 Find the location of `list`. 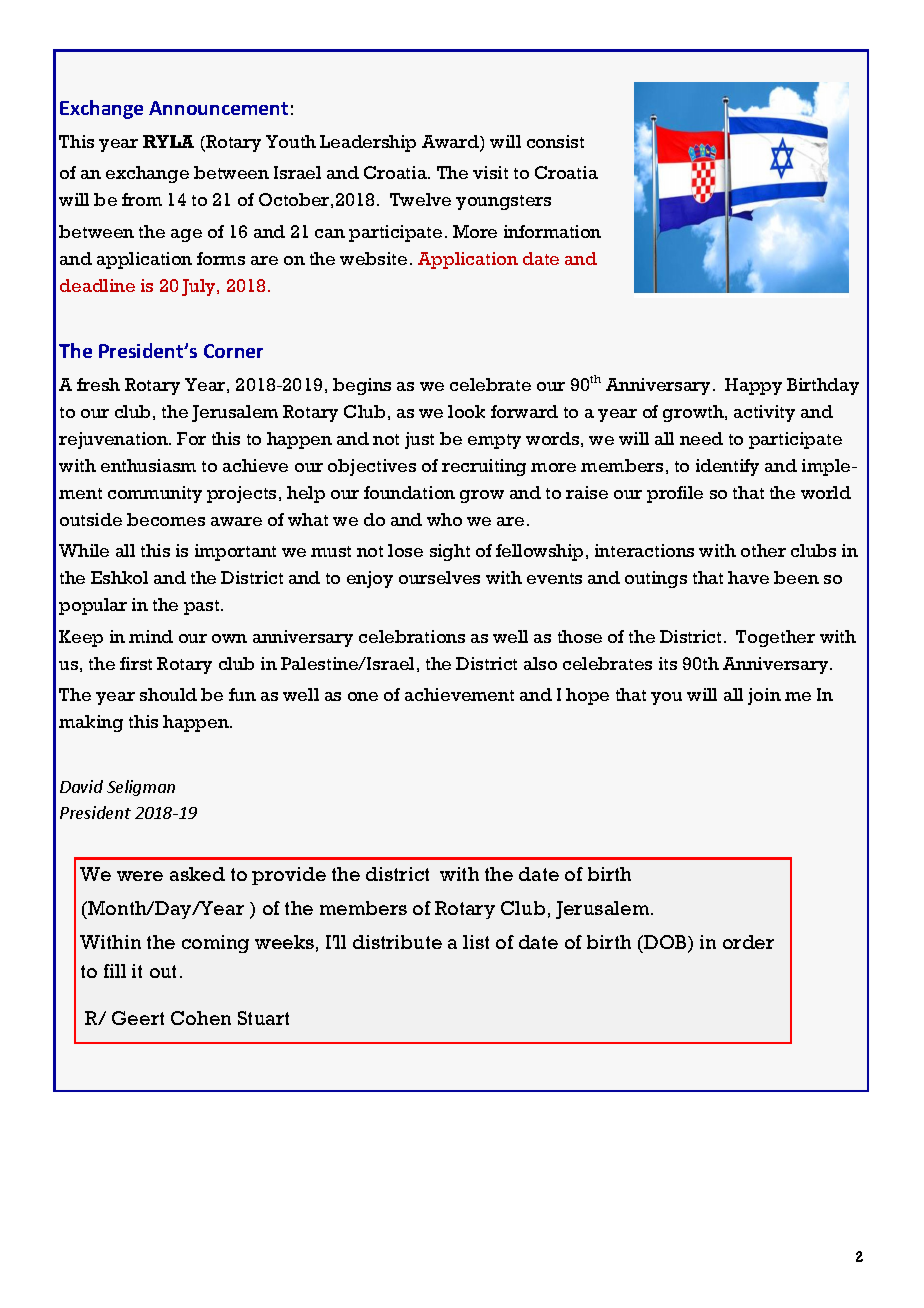

list is located at coordinates (476, 942).
